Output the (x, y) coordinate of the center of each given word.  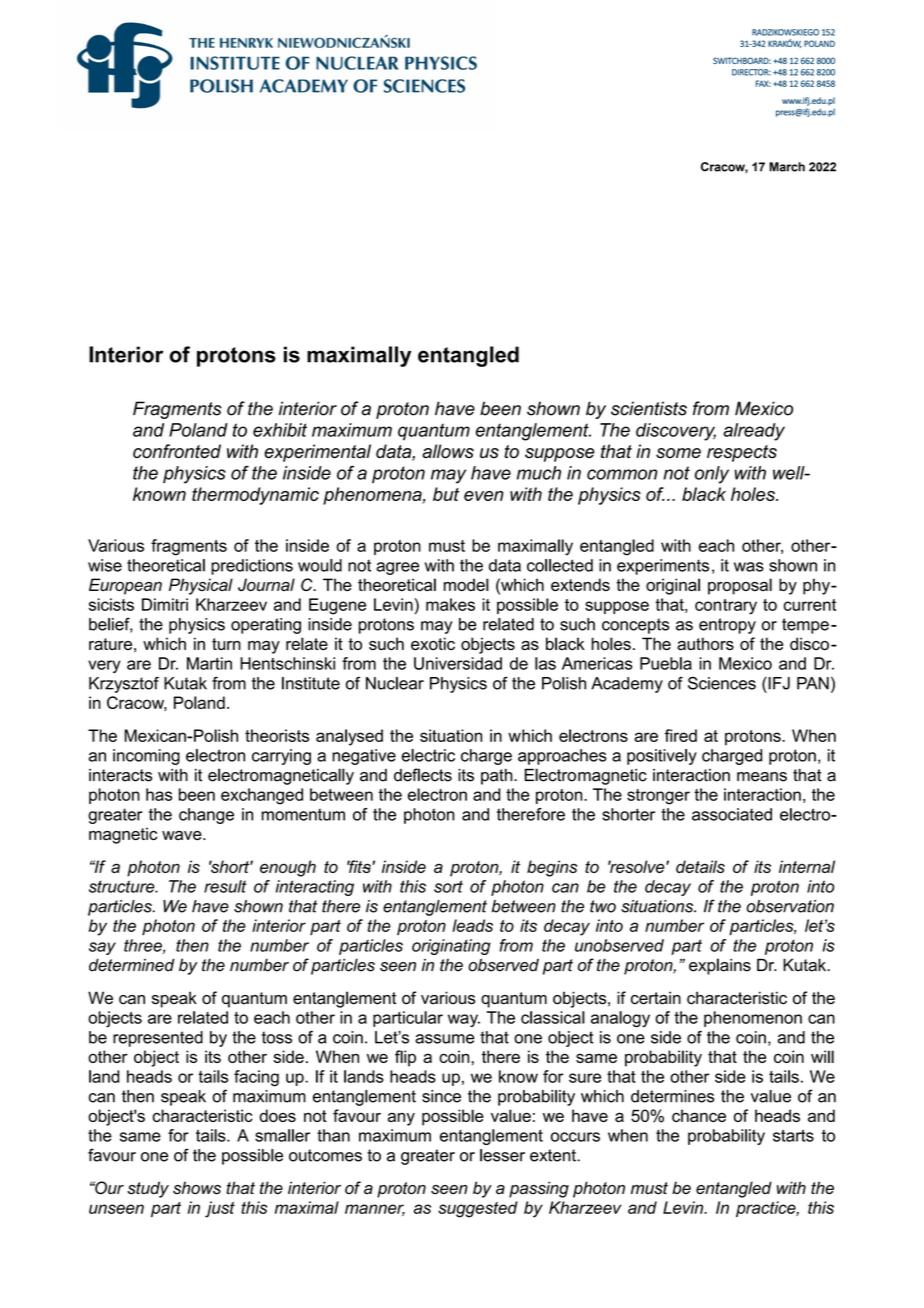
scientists (649, 408)
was (749, 567)
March (787, 167)
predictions (252, 567)
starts (793, 1135)
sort (448, 886)
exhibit (280, 430)
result (225, 886)
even (484, 496)
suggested (478, 1209)
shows (197, 1188)
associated (732, 814)
